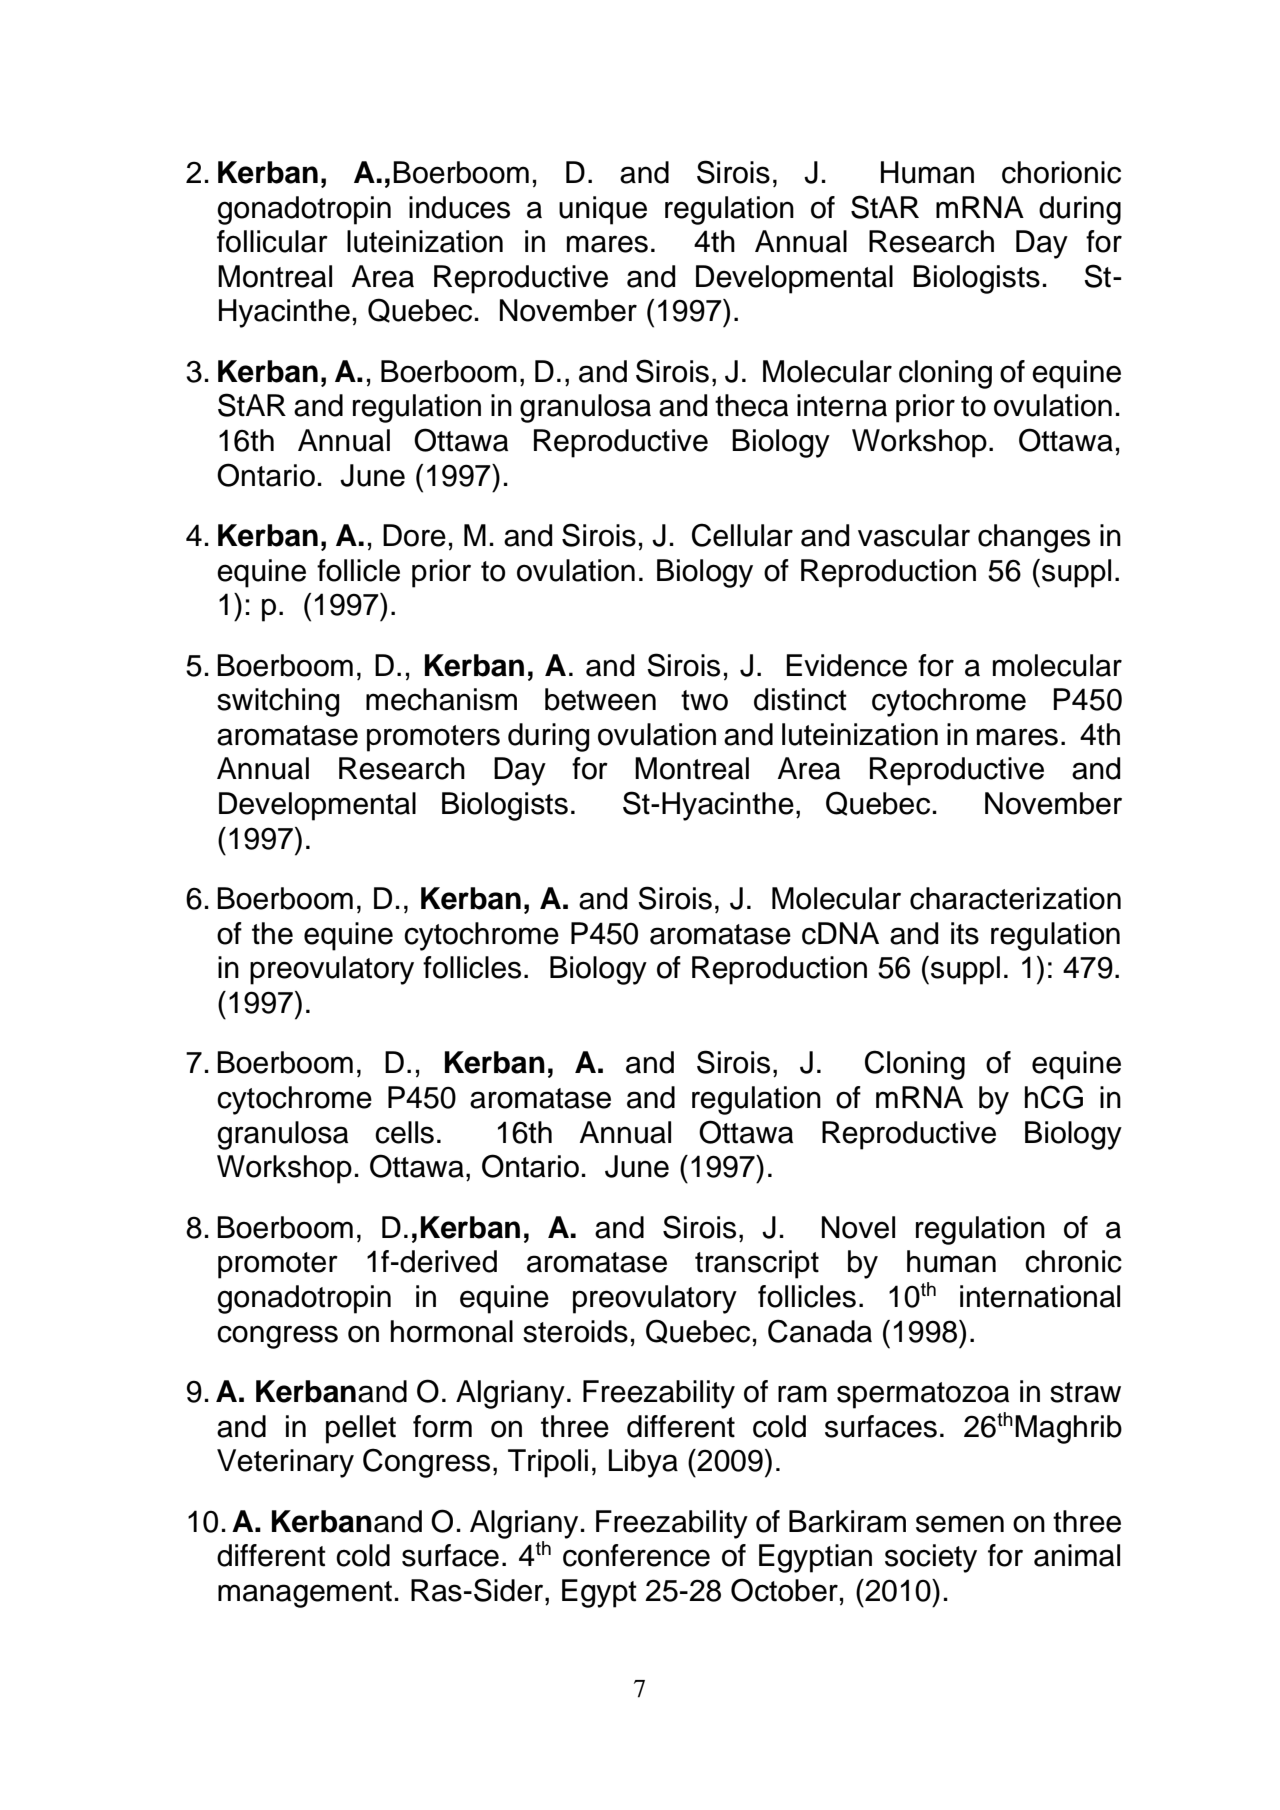 This screenshot has height=1810, width=1280. I want to click on chorionic, so click(1061, 172).
